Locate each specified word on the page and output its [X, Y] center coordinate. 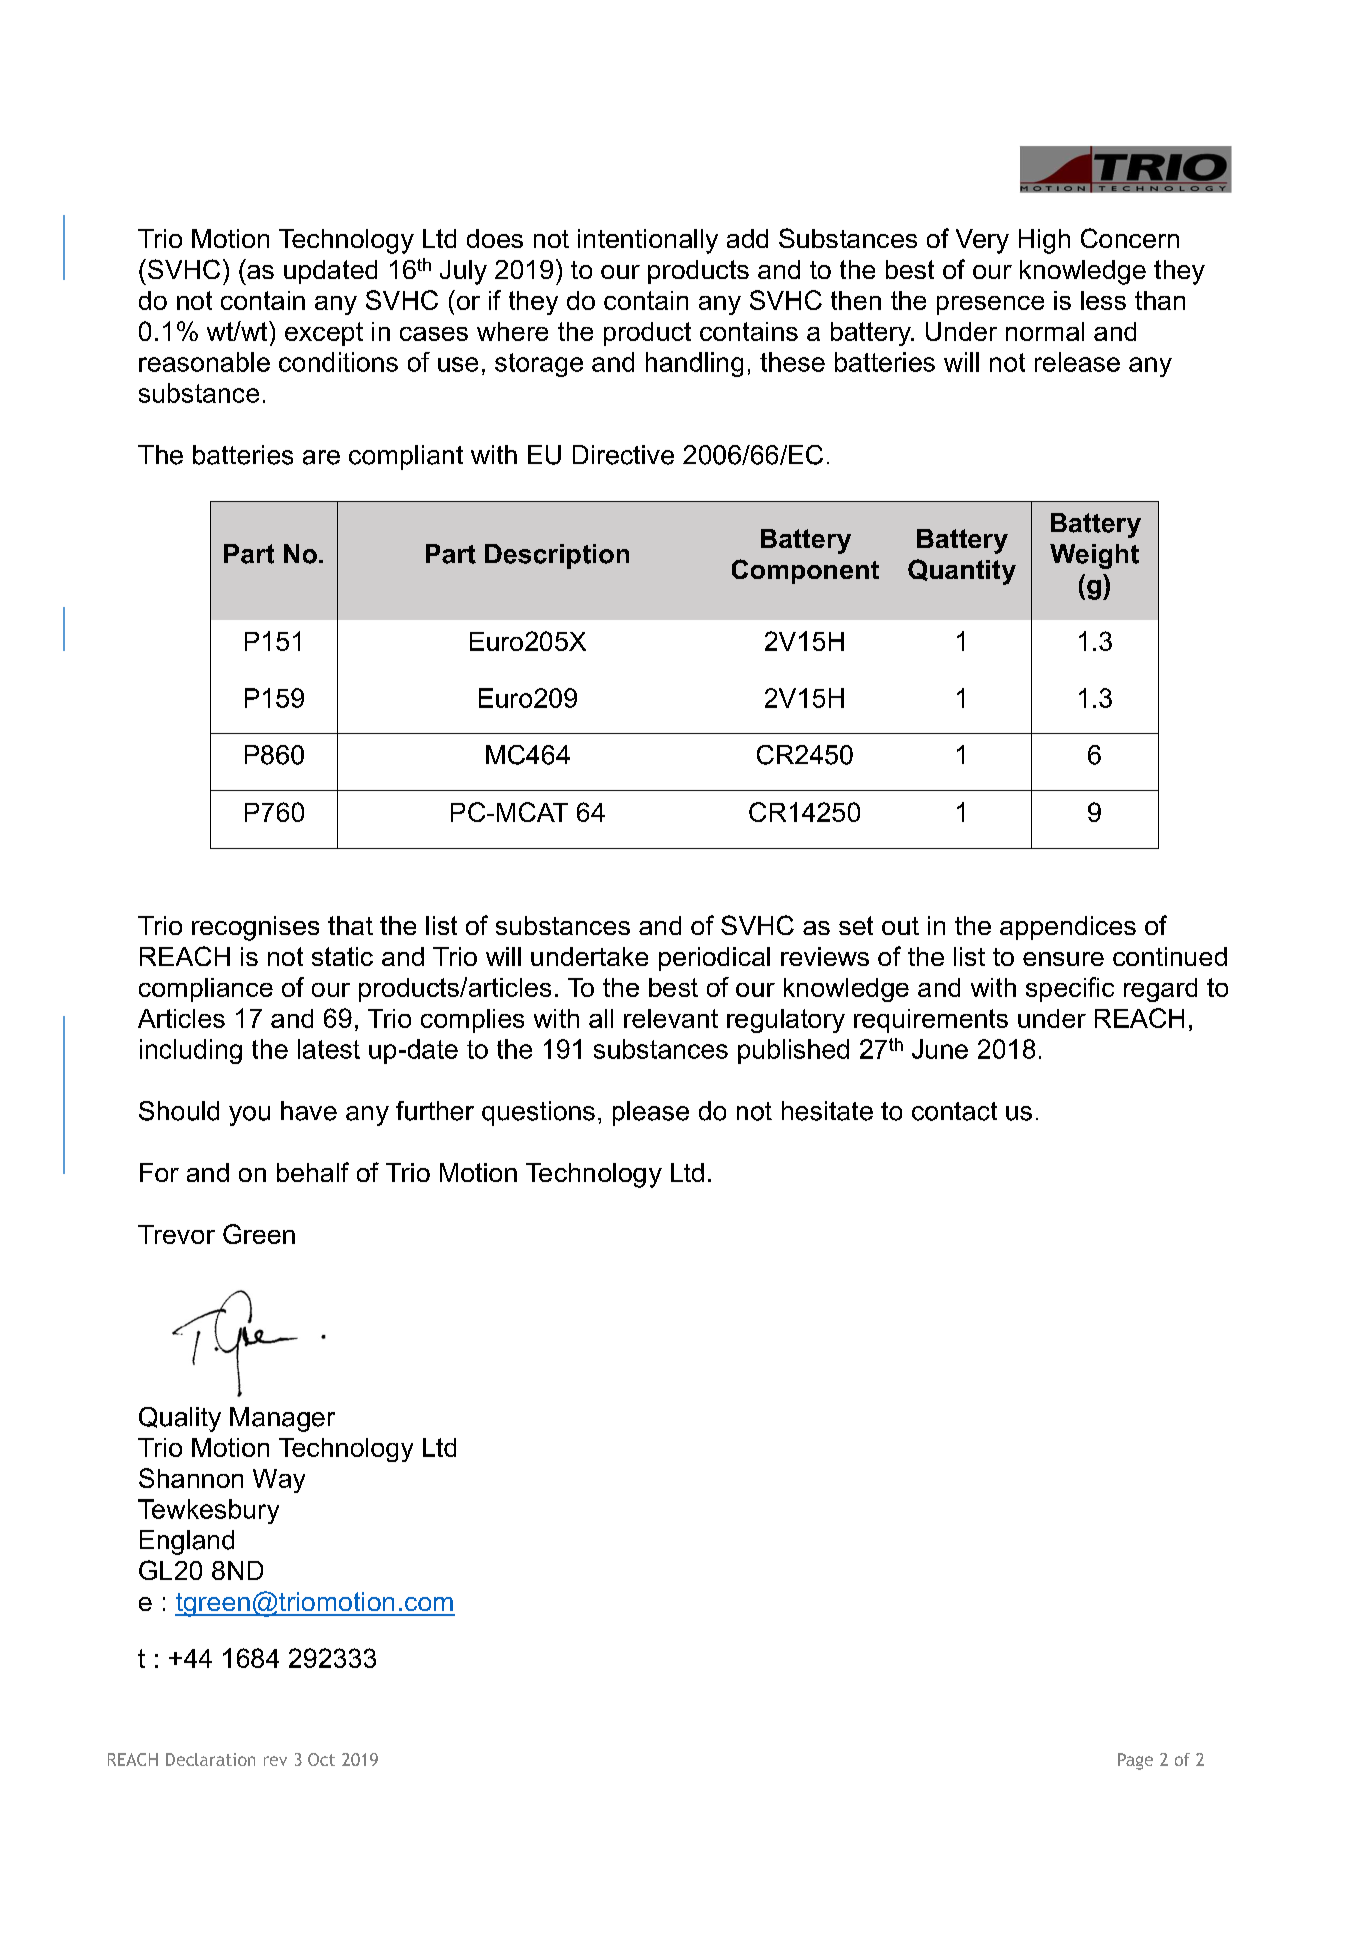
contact [954, 1111]
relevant [671, 1018]
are [321, 457]
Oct [321, 1759]
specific [1070, 989]
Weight [1094, 556]
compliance [206, 990]
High [1044, 241]
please [651, 1113]
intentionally [648, 241]
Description [557, 556]
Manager [282, 1419]
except [324, 334]
